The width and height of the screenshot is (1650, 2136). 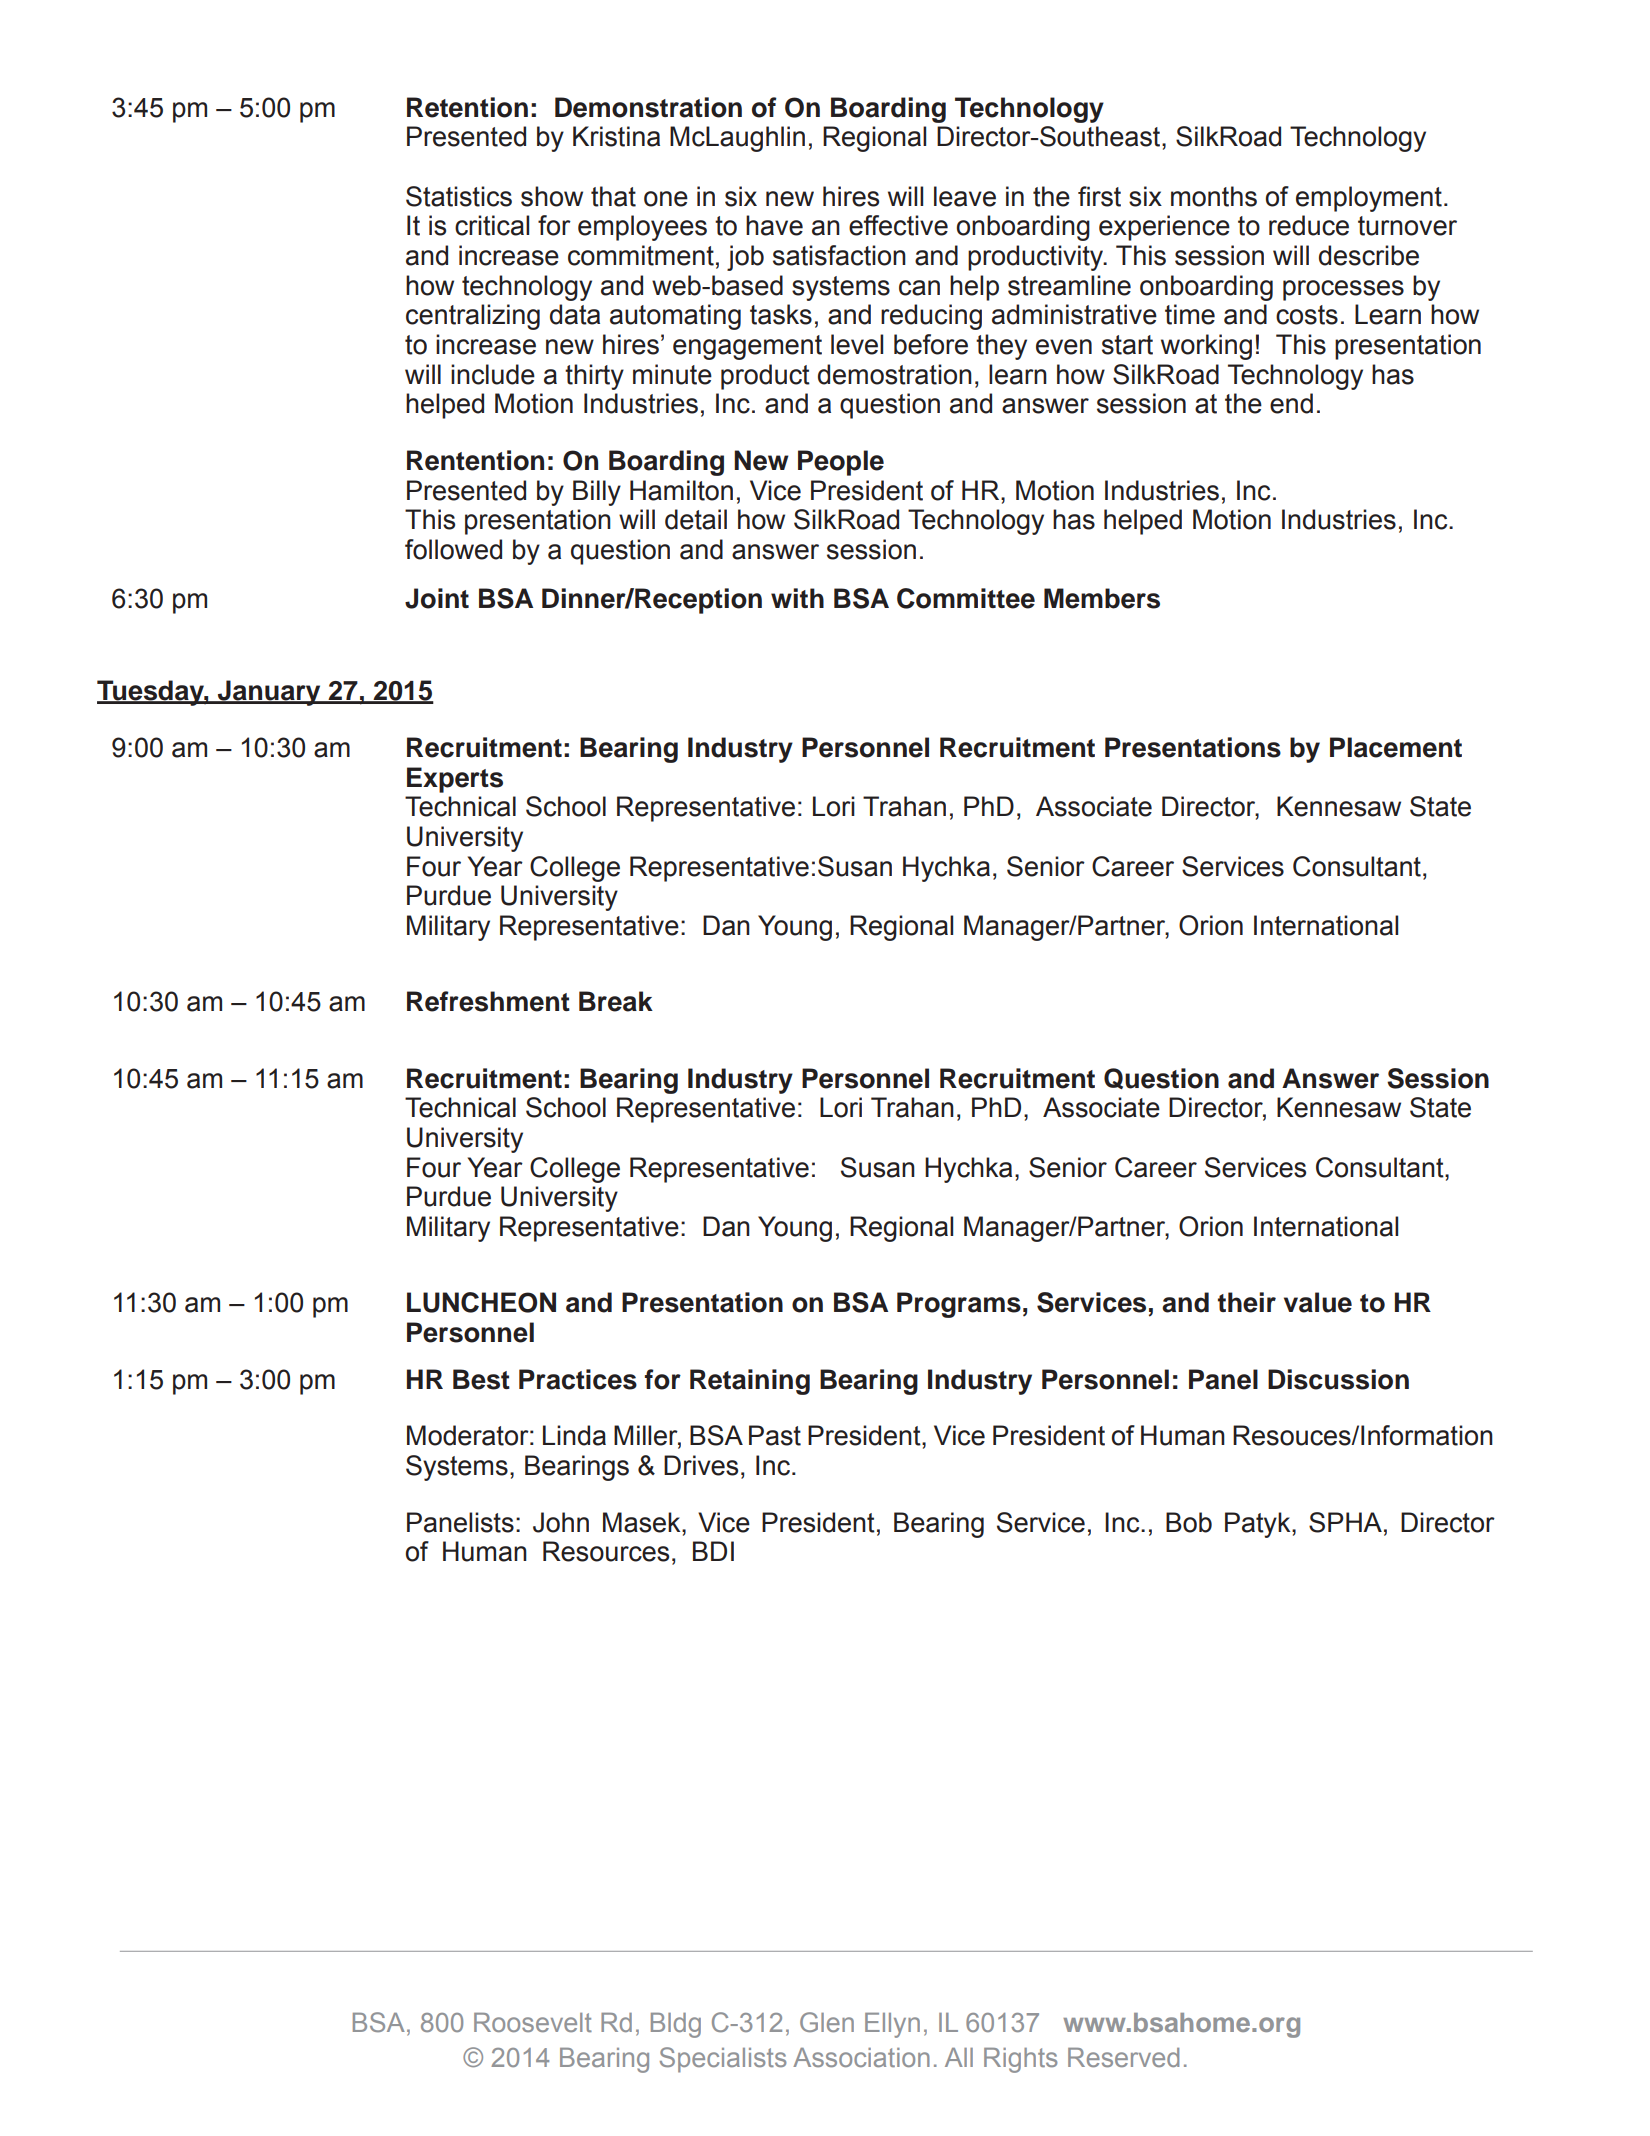 I want to click on Roosevelt, so click(x=533, y=2022).
